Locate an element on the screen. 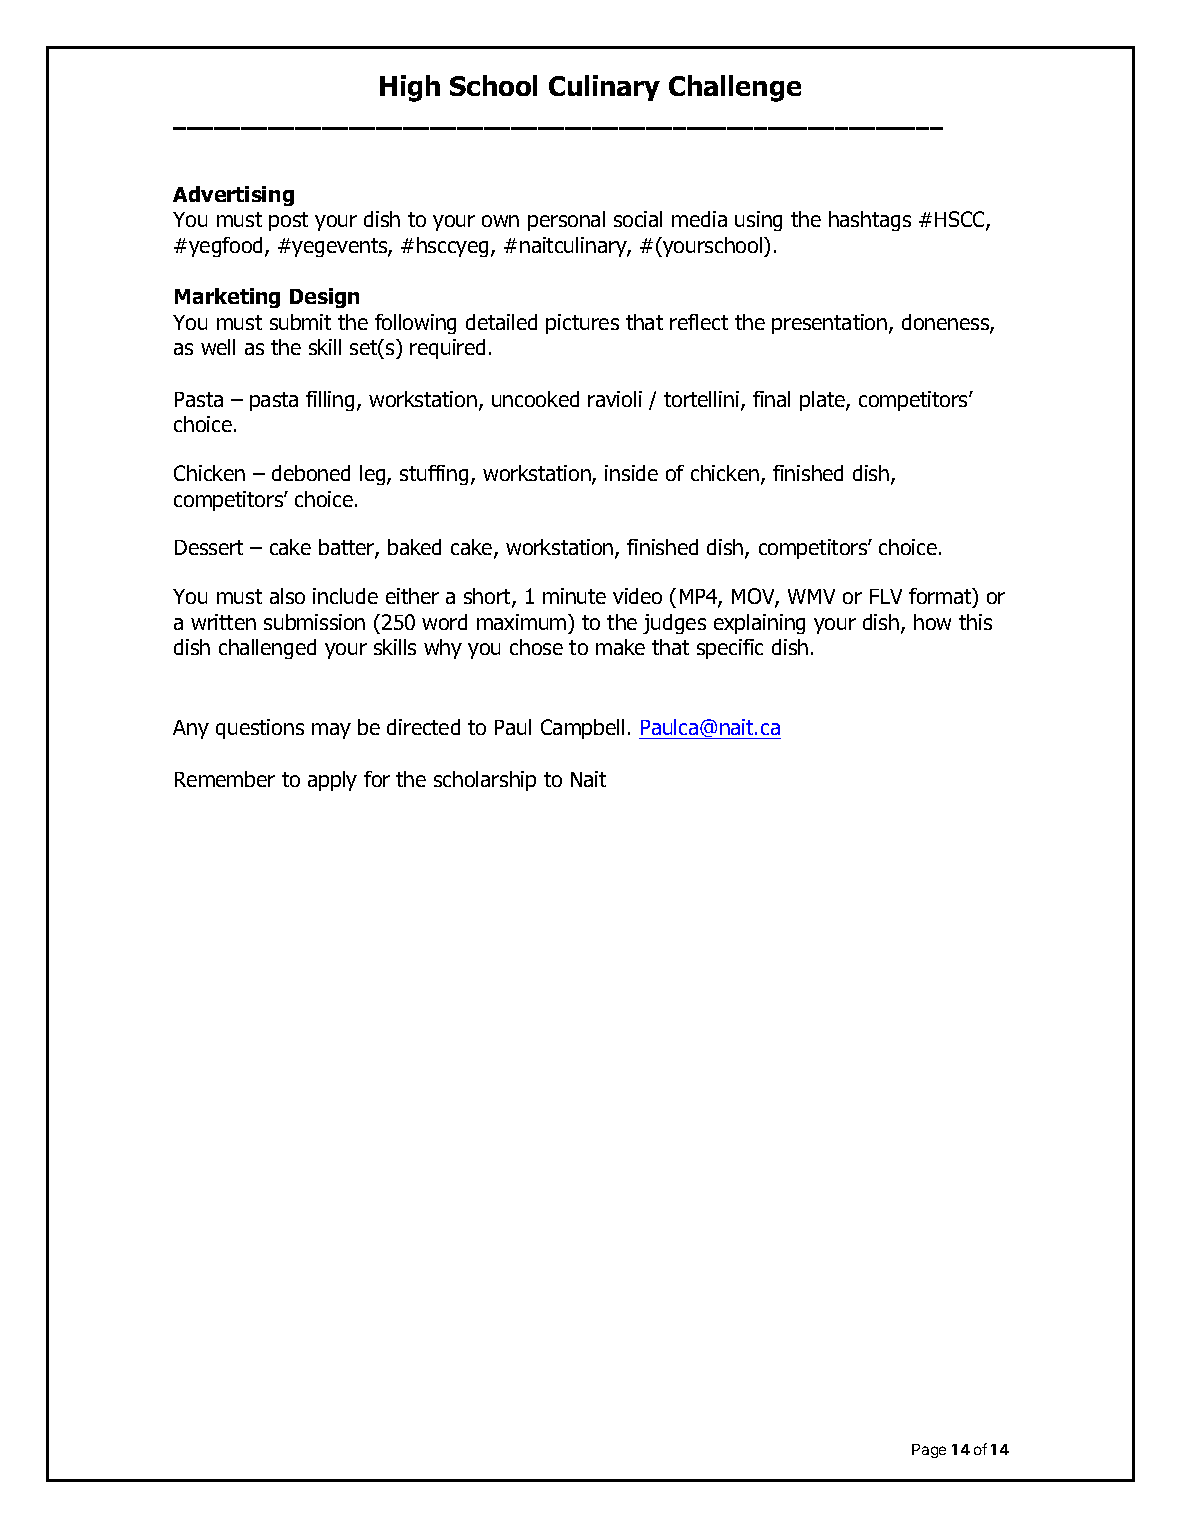  also is located at coordinates (287, 596).
